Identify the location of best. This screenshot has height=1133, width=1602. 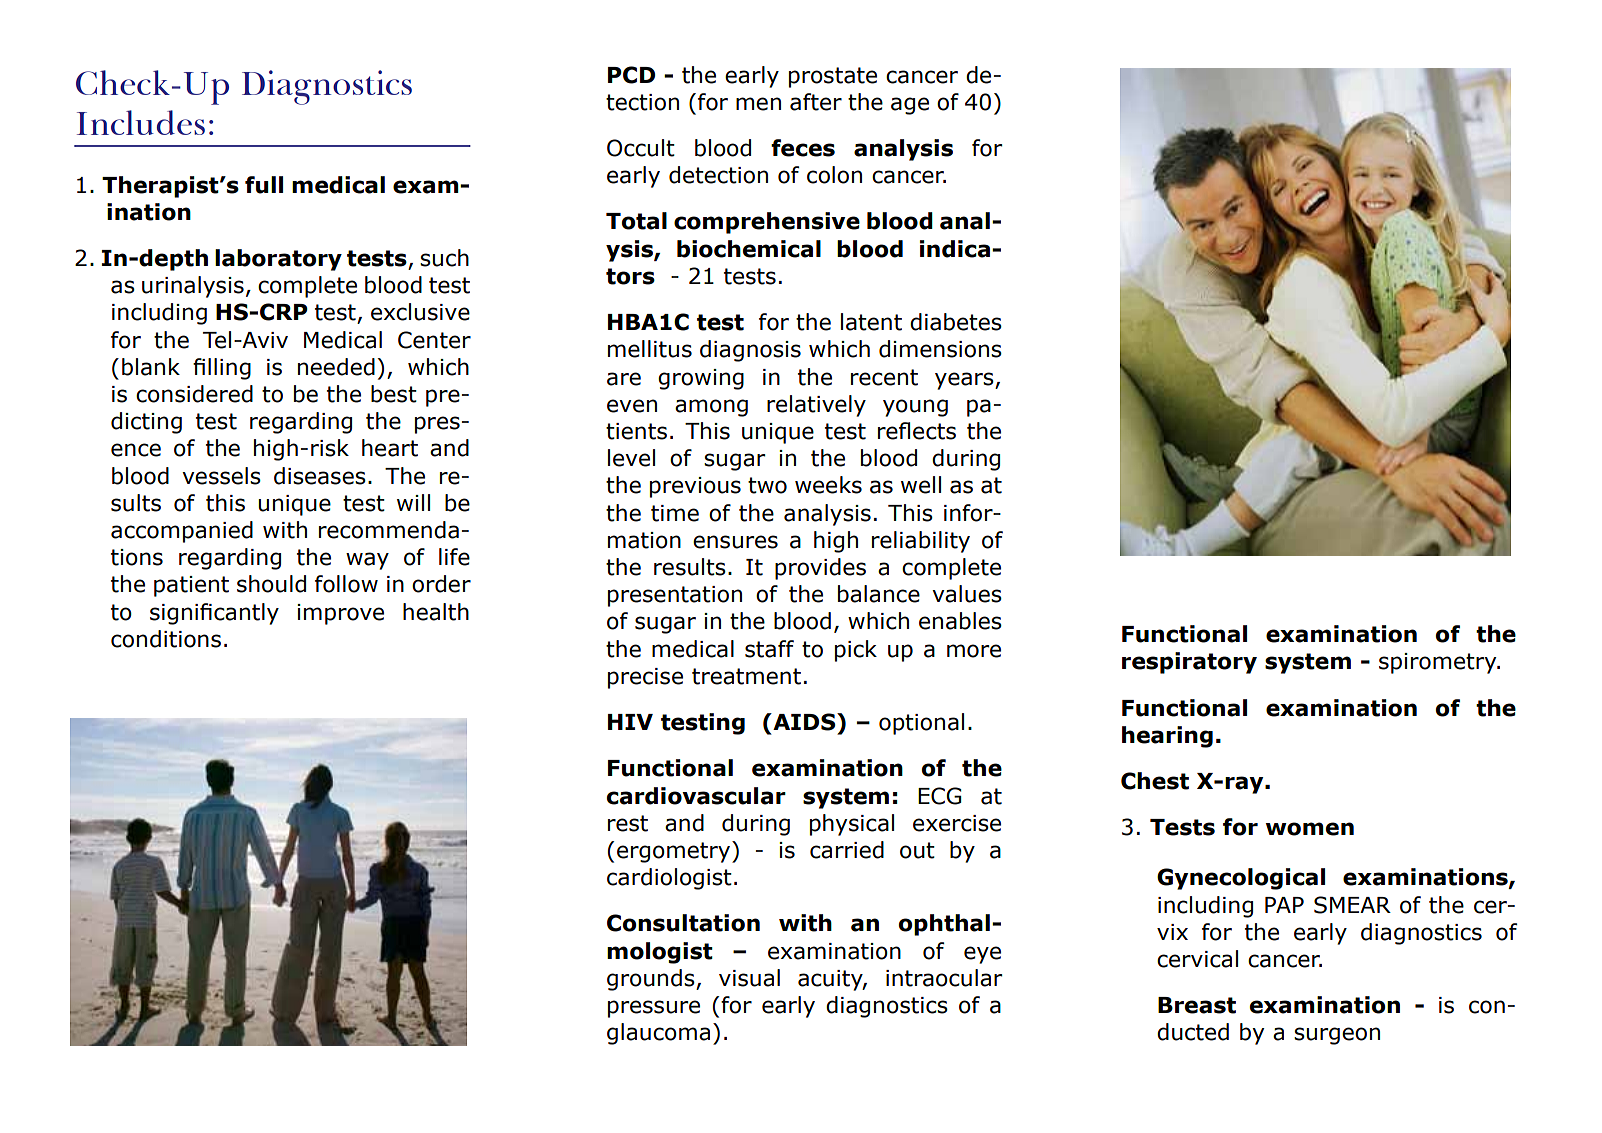
(394, 394).
